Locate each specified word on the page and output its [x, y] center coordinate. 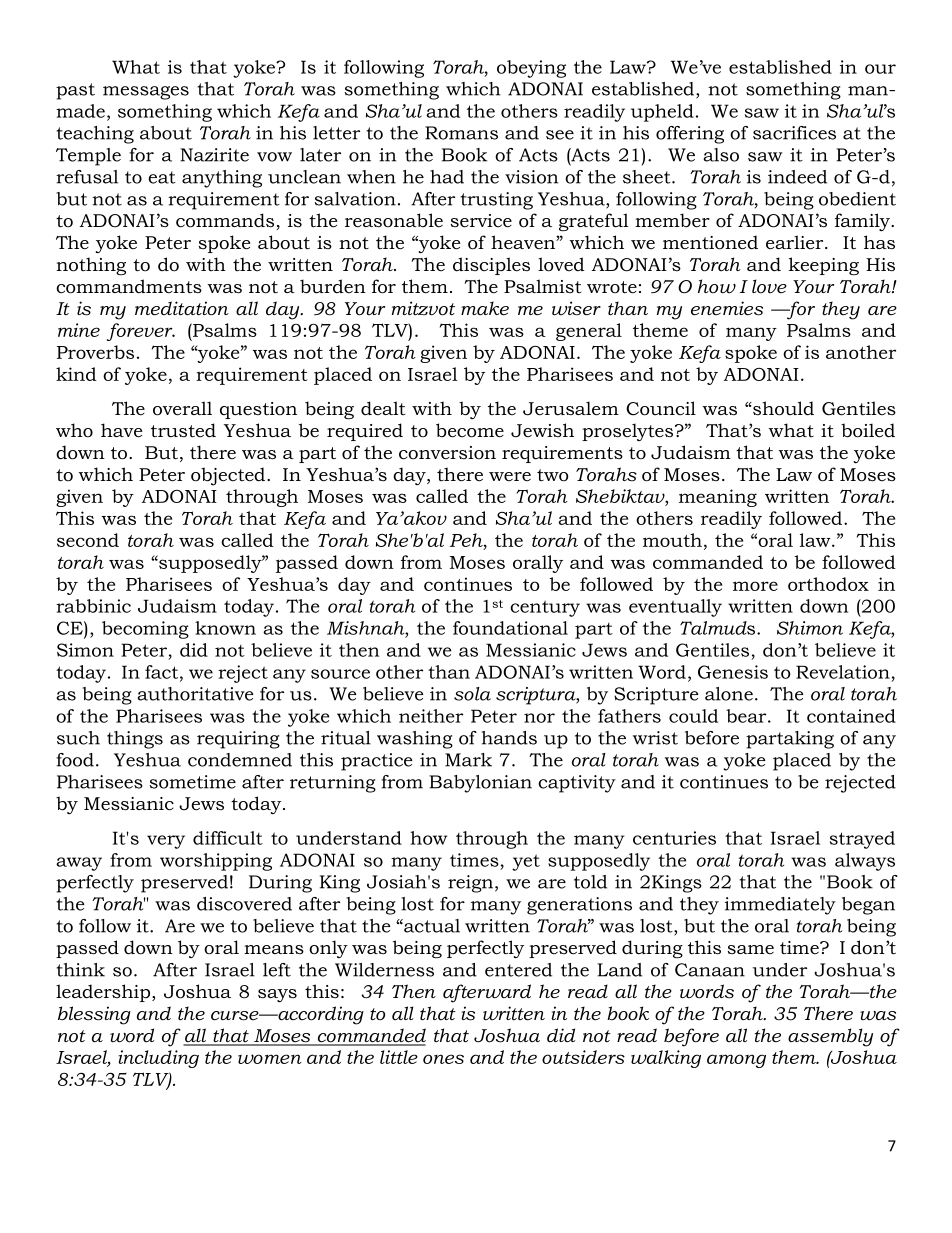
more [755, 586]
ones [443, 1059]
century [545, 608]
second [88, 540]
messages [146, 93]
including [158, 1059]
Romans [461, 133]
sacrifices [794, 133]
